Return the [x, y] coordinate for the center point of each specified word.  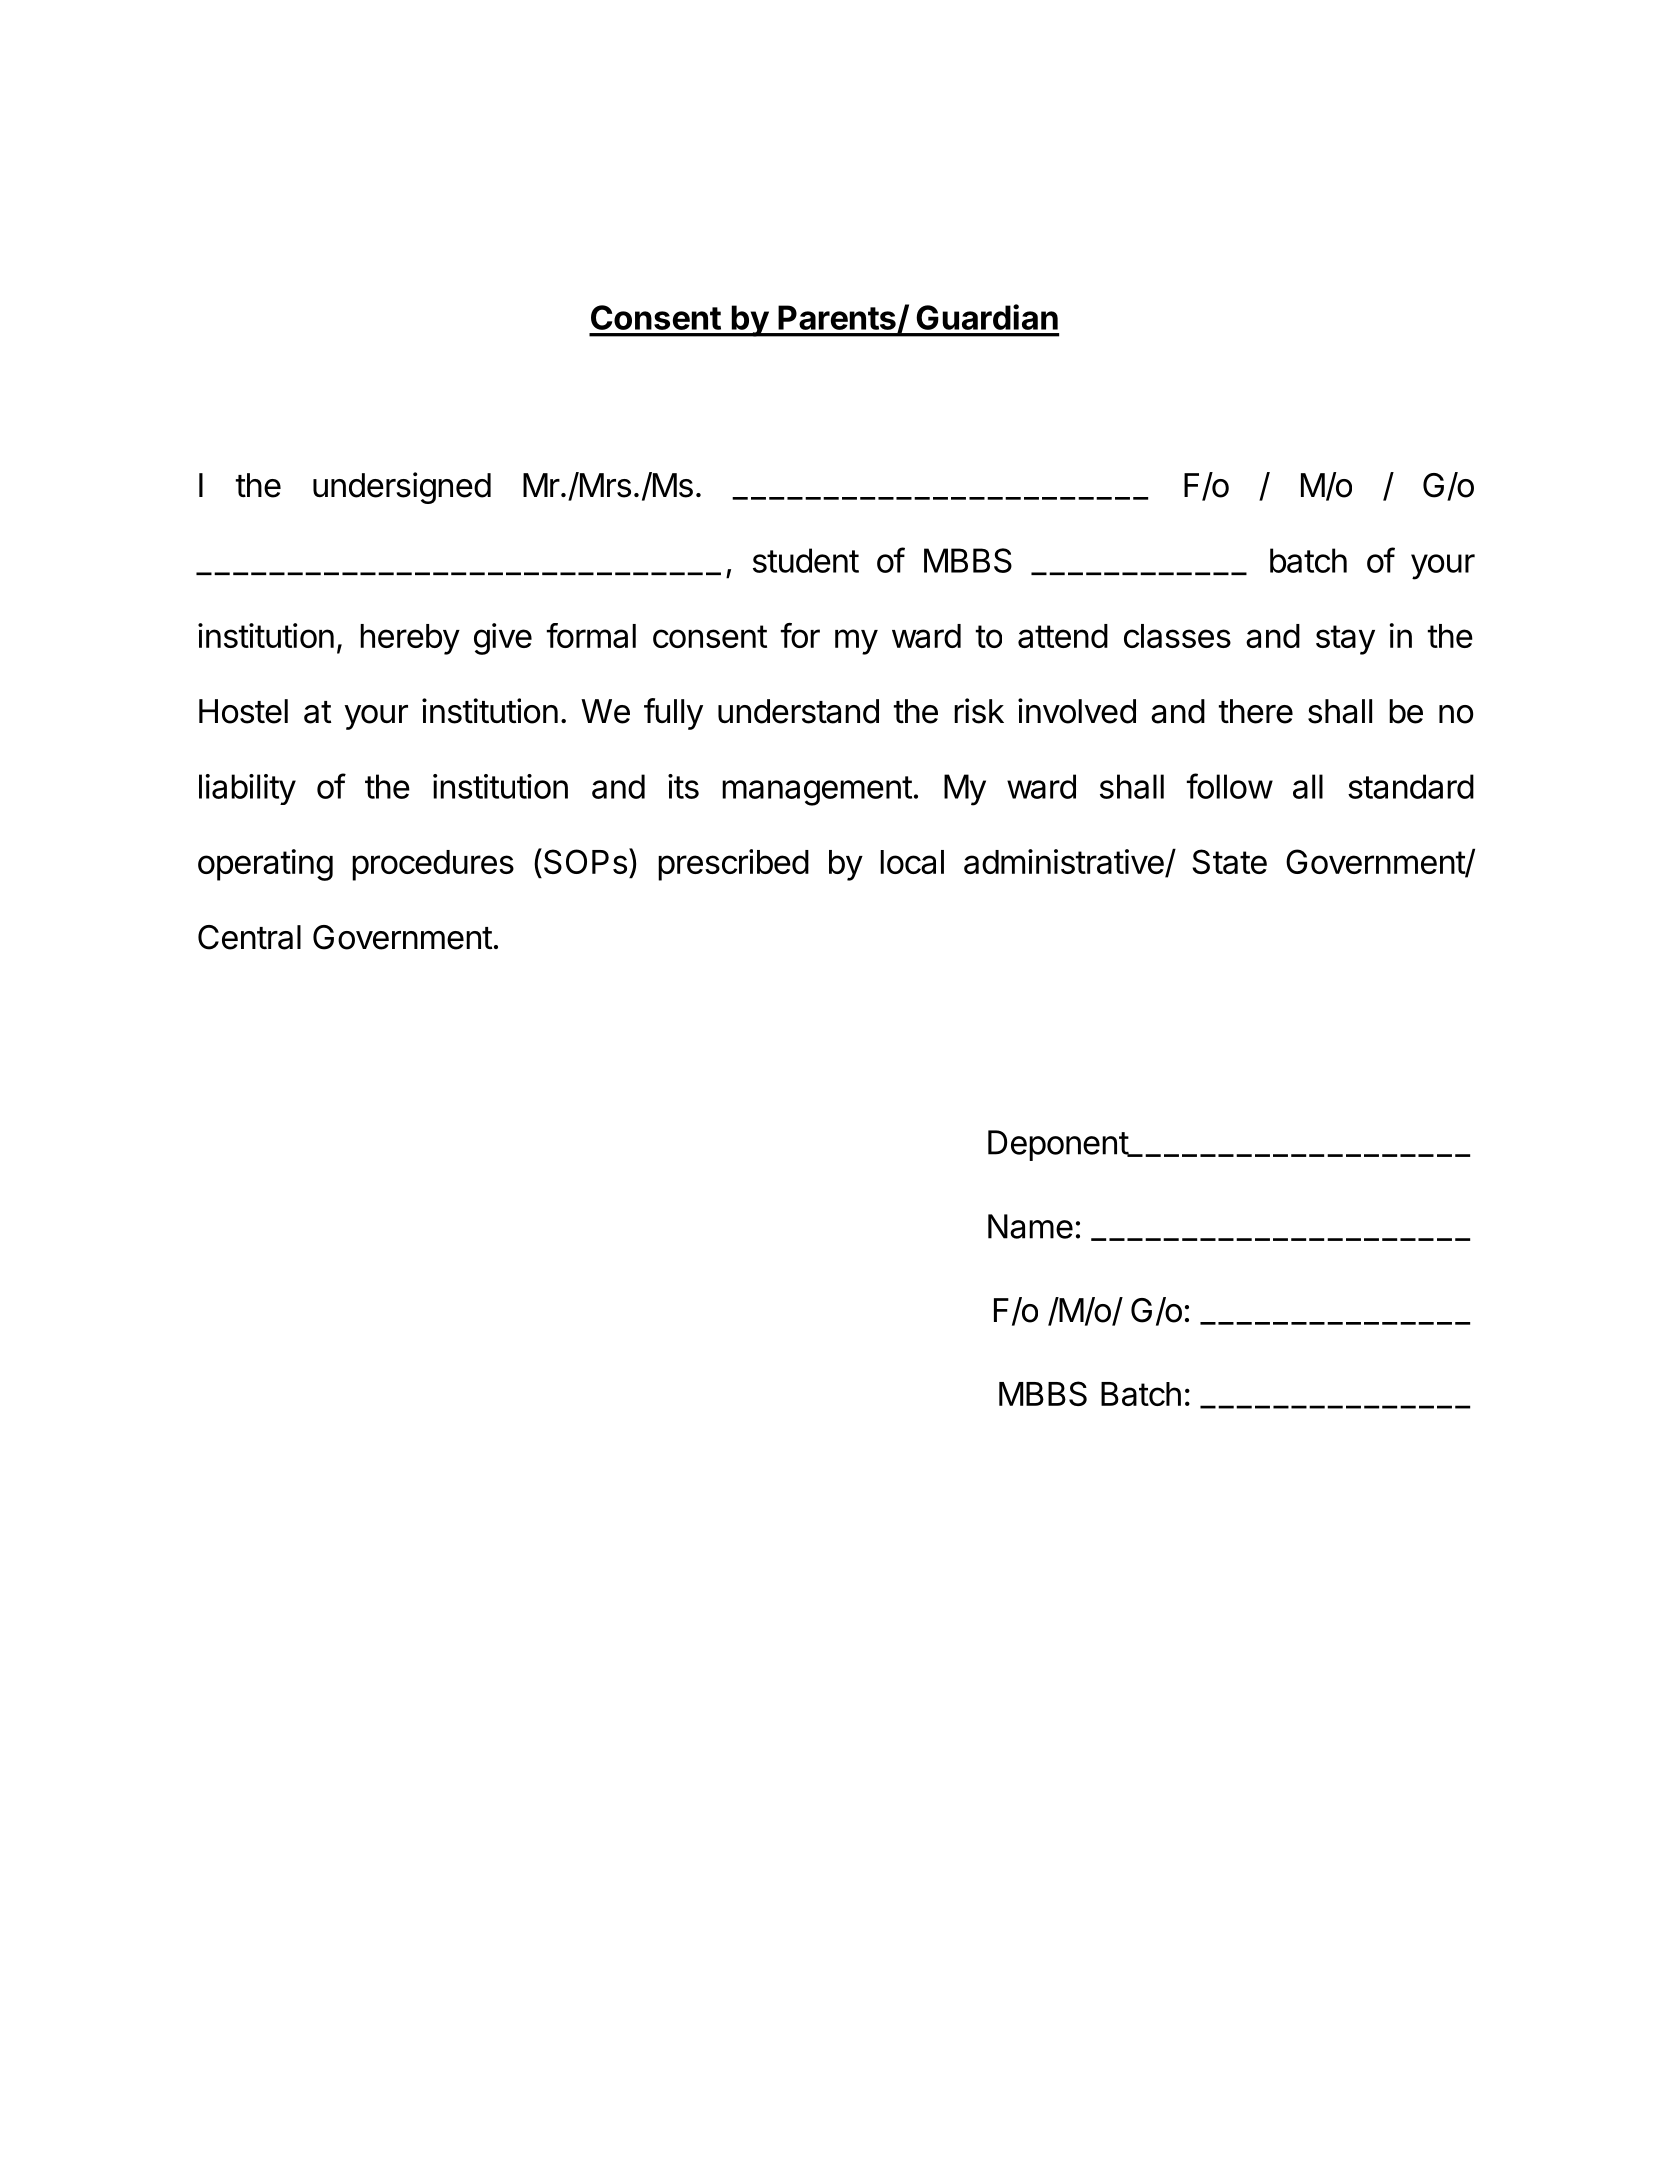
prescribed [733, 865]
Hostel [243, 711]
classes [1177, 636]
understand [798, 711]
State [1229, 861]
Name [1030, 1226]
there [1256, 711]
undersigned [402, 488]
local [912, 862]
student [806, 560]
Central [249, 937]
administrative [1065, 863]
